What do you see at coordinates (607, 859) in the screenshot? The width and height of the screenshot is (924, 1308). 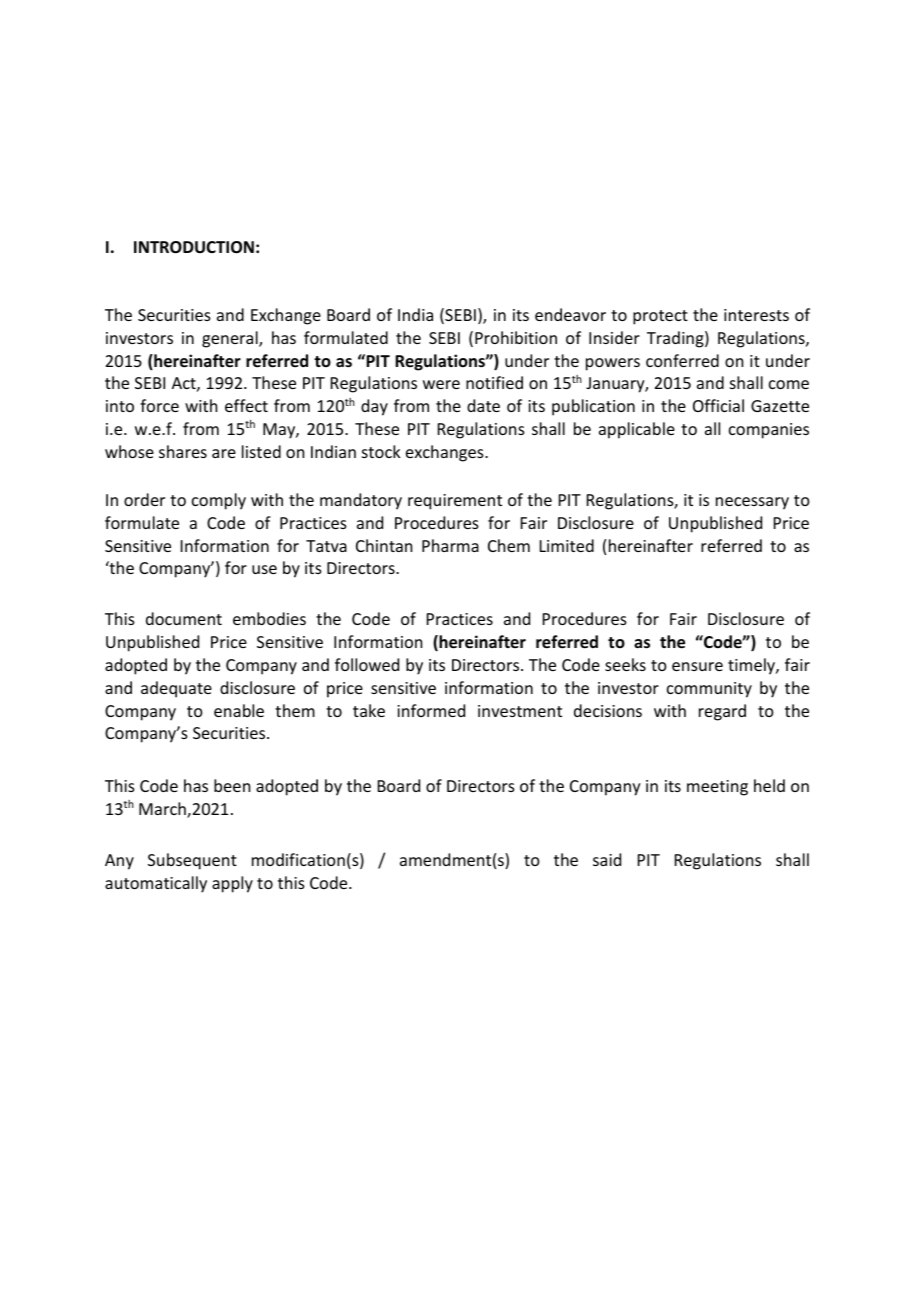 I see `said` at bounding box center [607, 859].
